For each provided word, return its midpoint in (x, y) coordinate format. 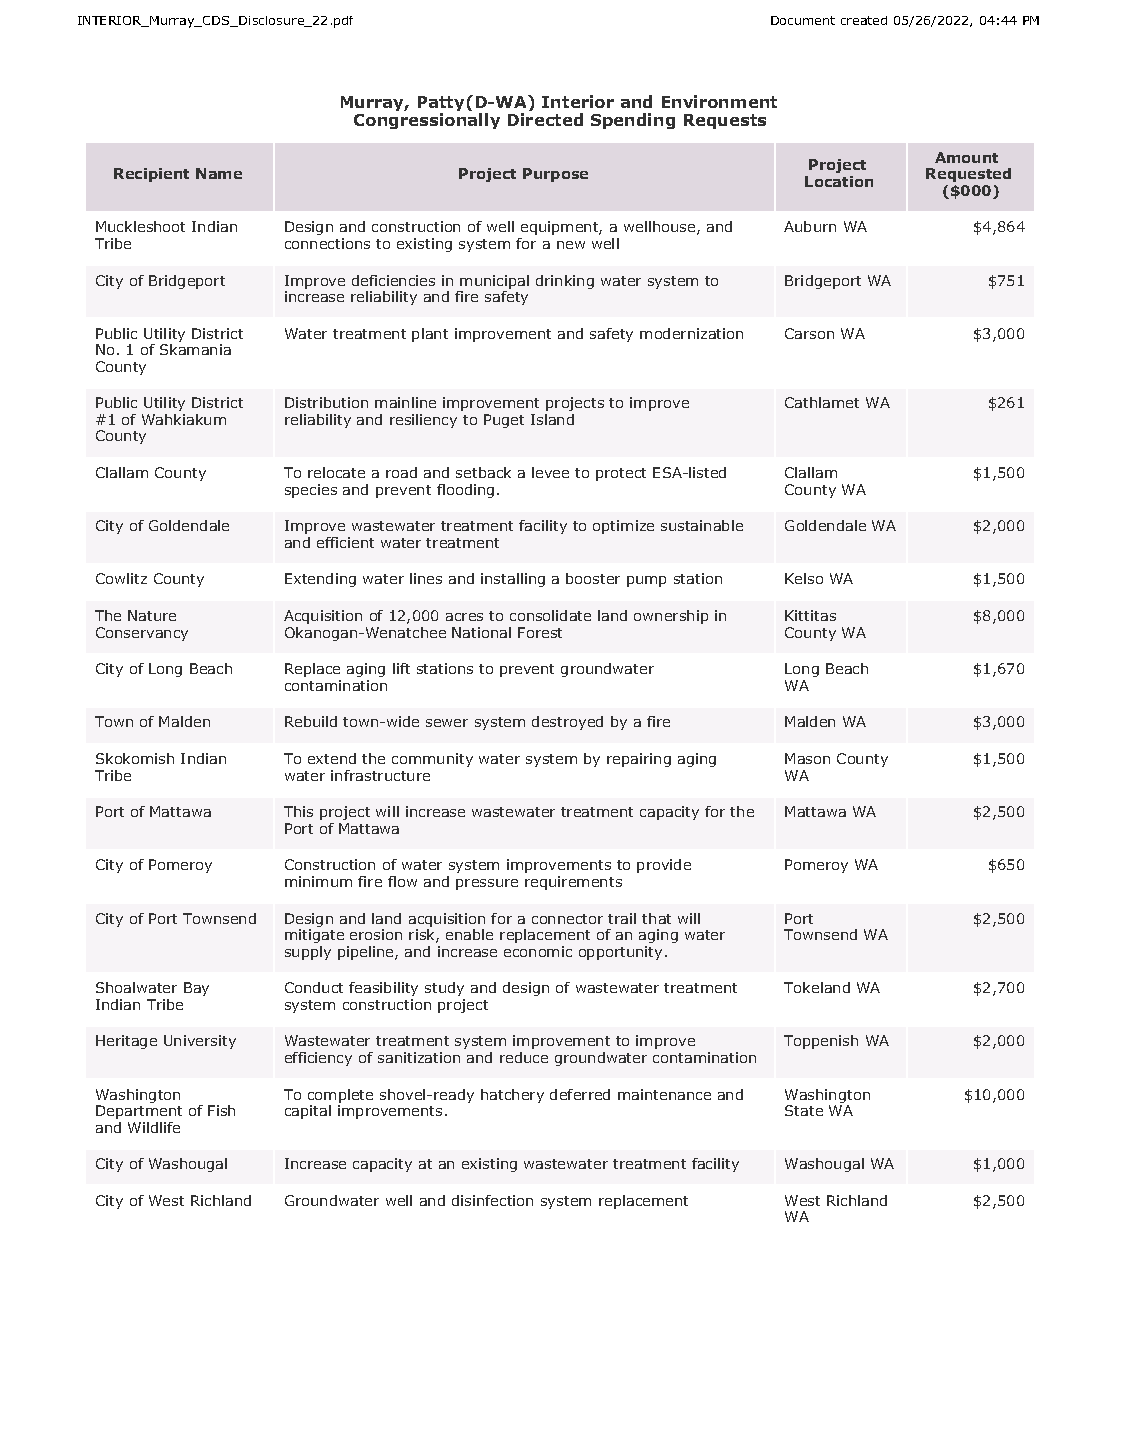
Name (219, 173)
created (864, 20)
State (804, 1110)
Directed (545, 119)
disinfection (492, 1200)
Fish (221, 1110)
